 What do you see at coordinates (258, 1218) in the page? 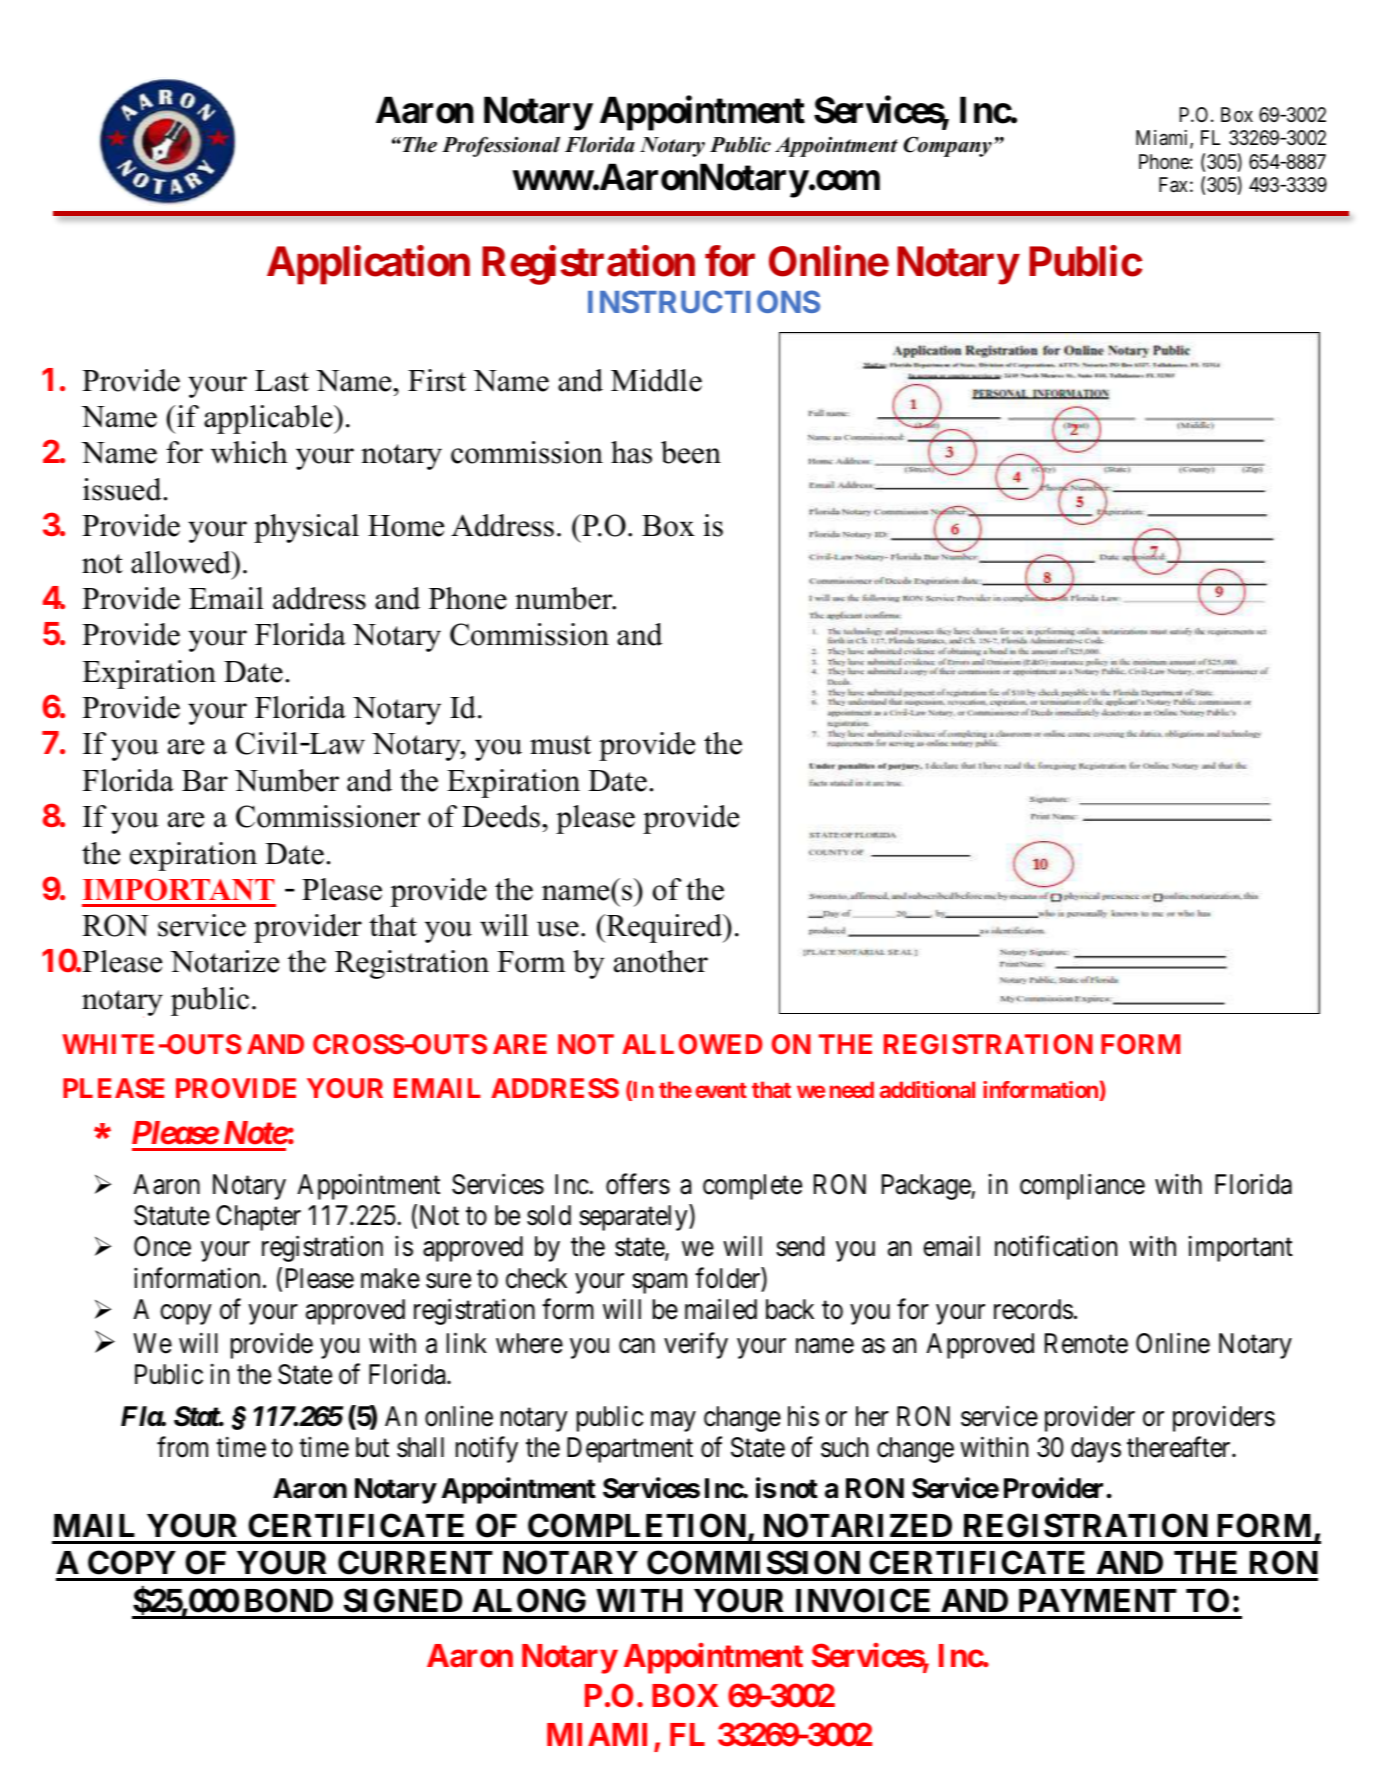
I see `Chapter` at bounding box center [258, 1218].
